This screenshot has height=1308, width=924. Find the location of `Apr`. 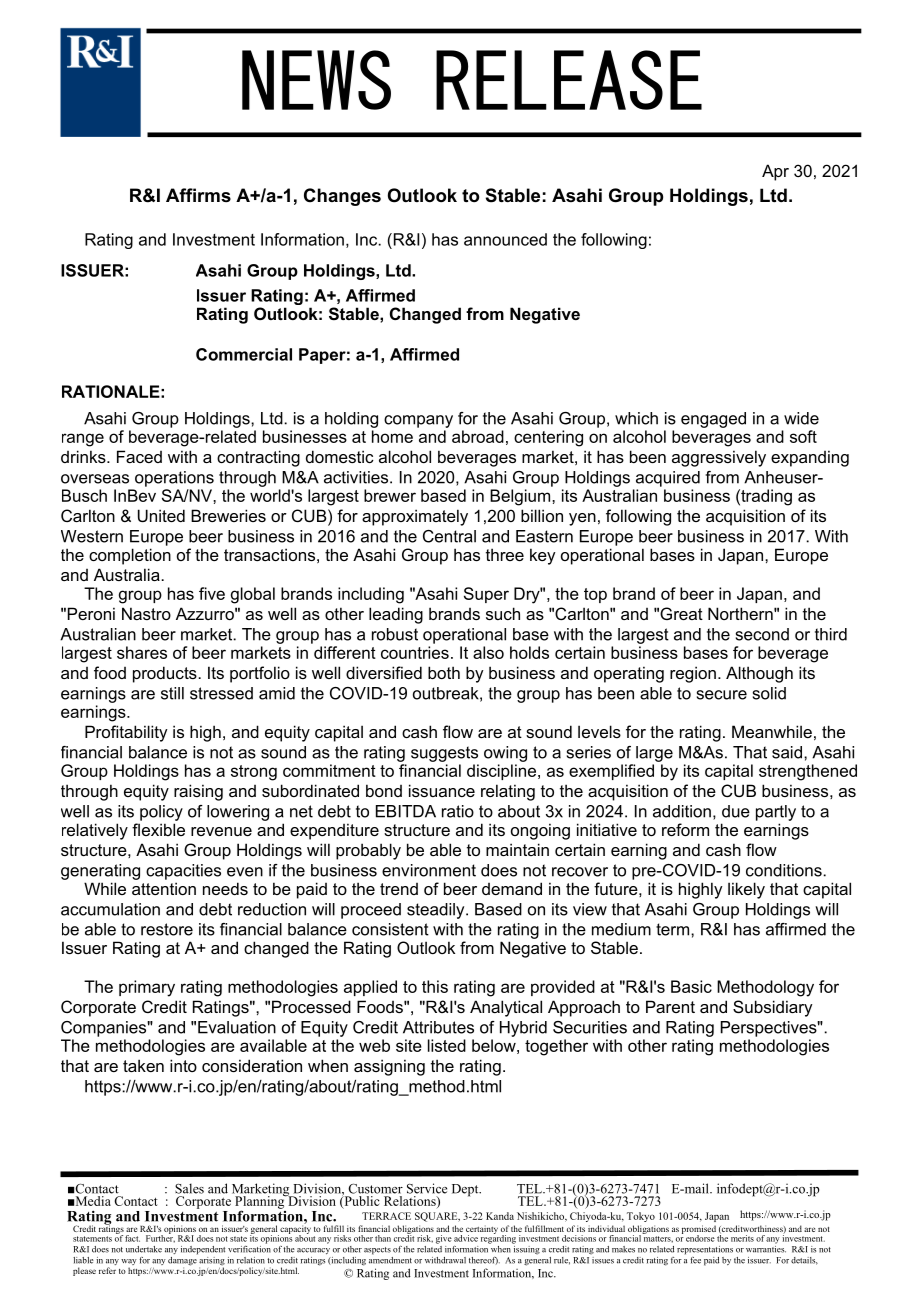

Apr is located at coordinates (775, 172).
